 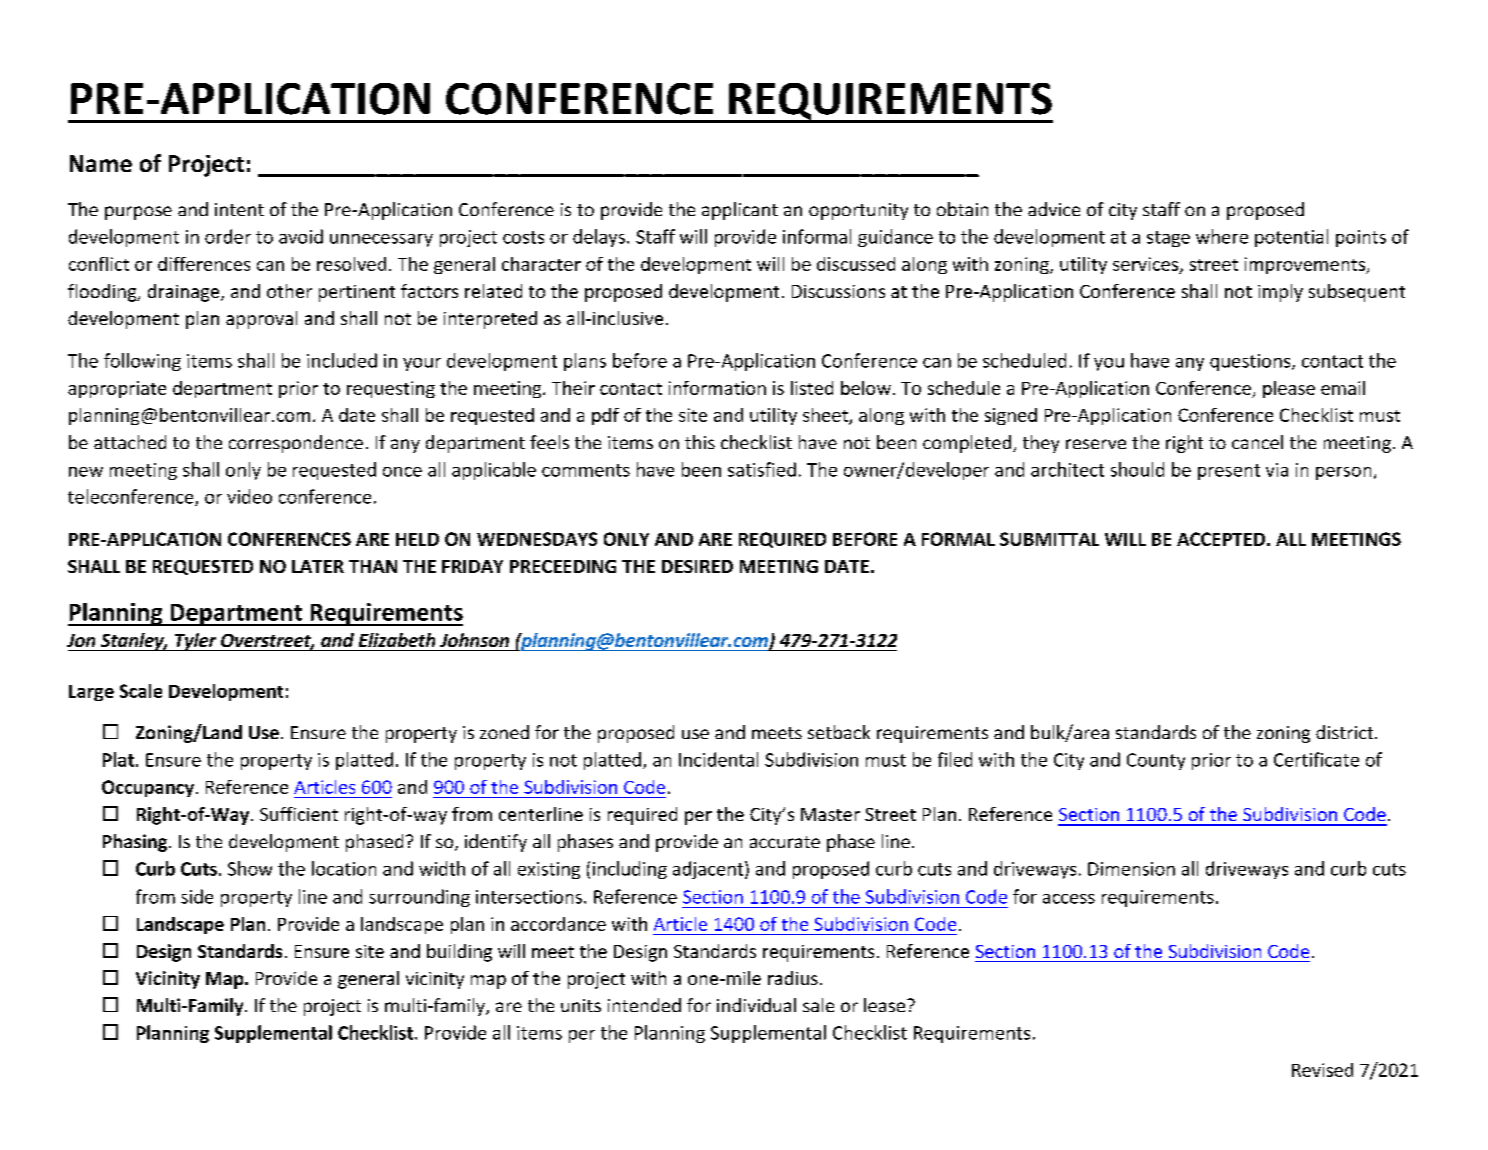 I want to click on information, so click(x=717, y=388).
